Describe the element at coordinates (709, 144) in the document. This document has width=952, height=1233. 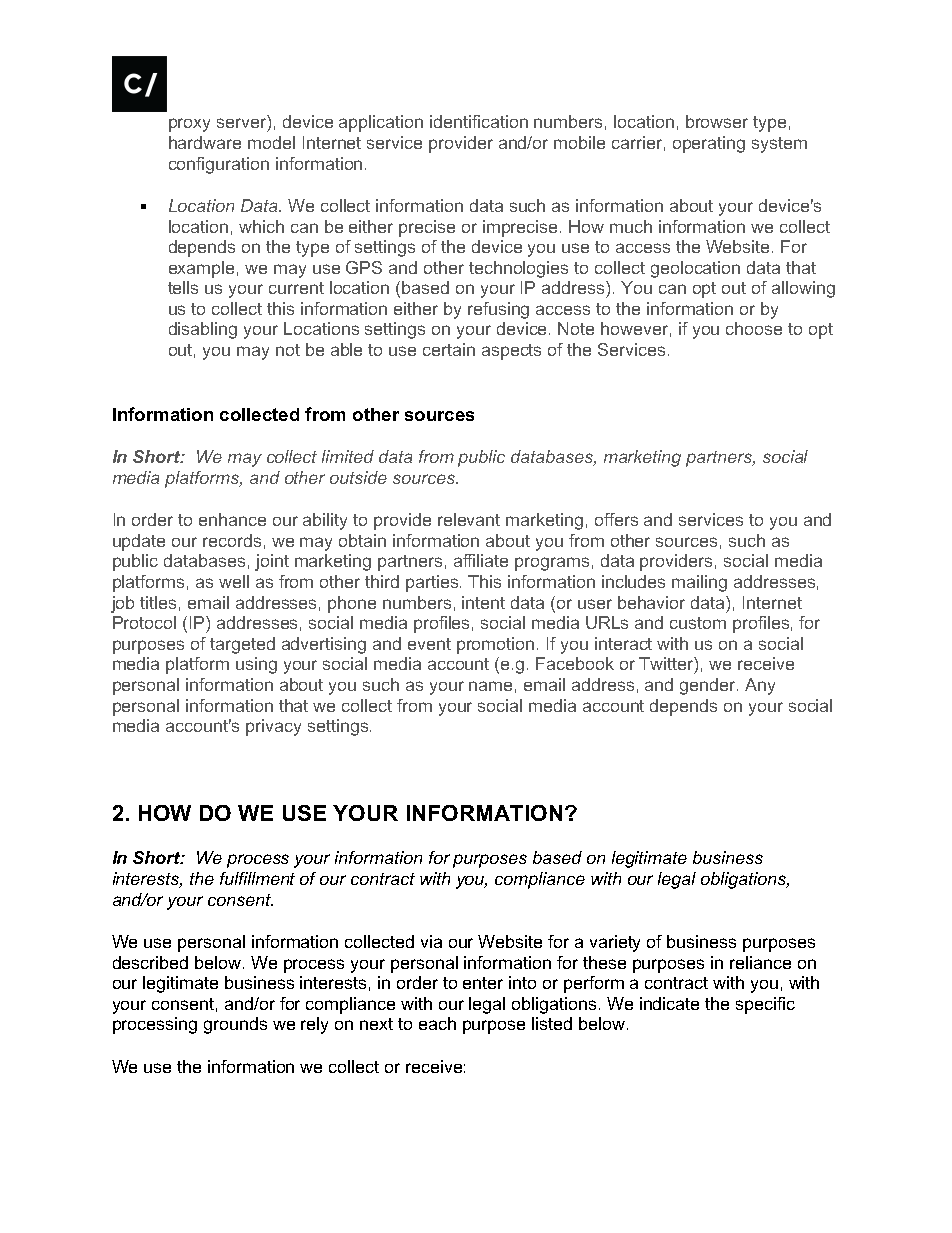
I see `operating` at that location.
